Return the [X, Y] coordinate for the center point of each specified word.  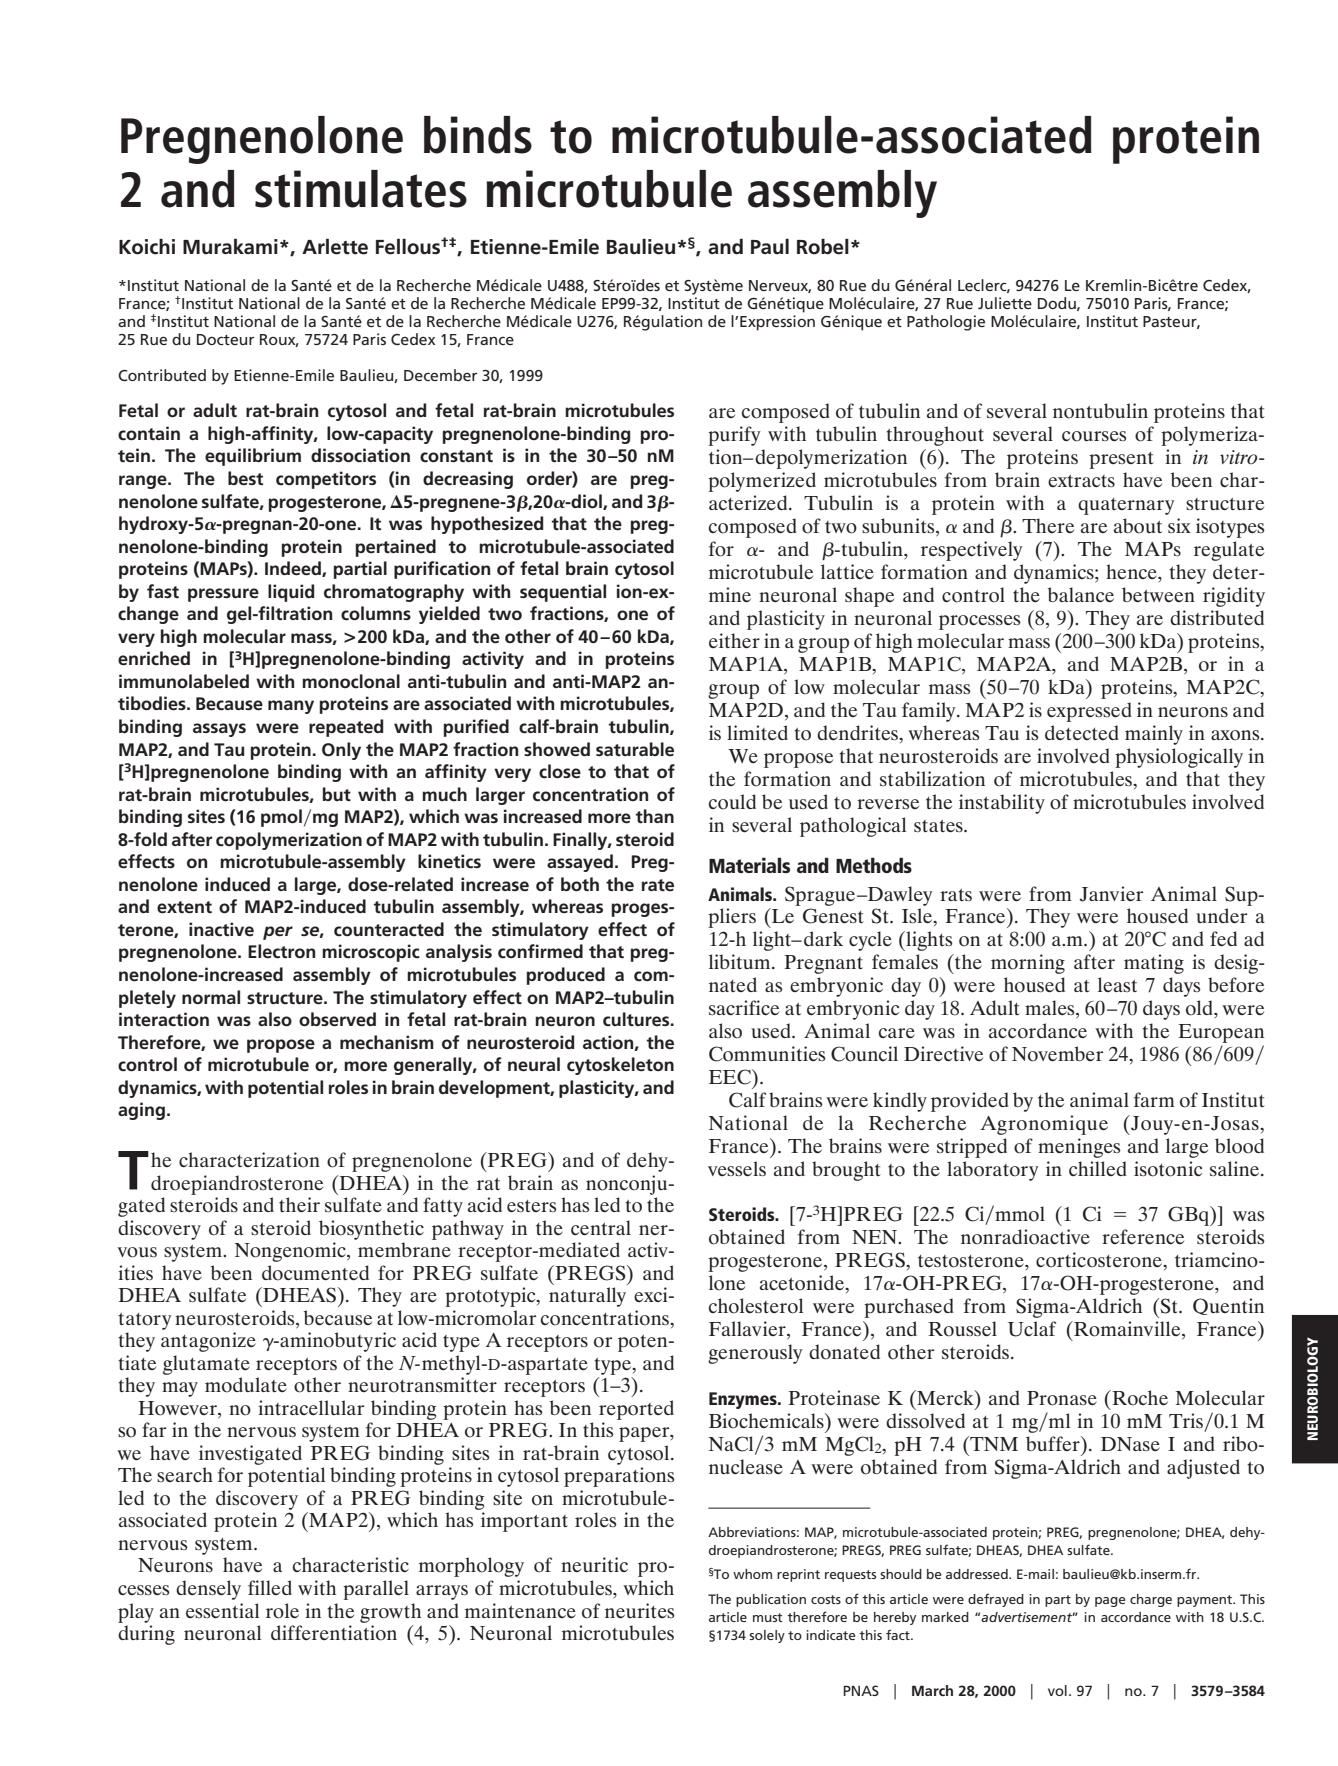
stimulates [361, 189]
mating [1154, 964]
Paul [770, 247]
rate [658, 885]
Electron [281, 951]
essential [222, 1611]
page [1110, 1602]
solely [767, 1636]
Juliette [1005, 303]
